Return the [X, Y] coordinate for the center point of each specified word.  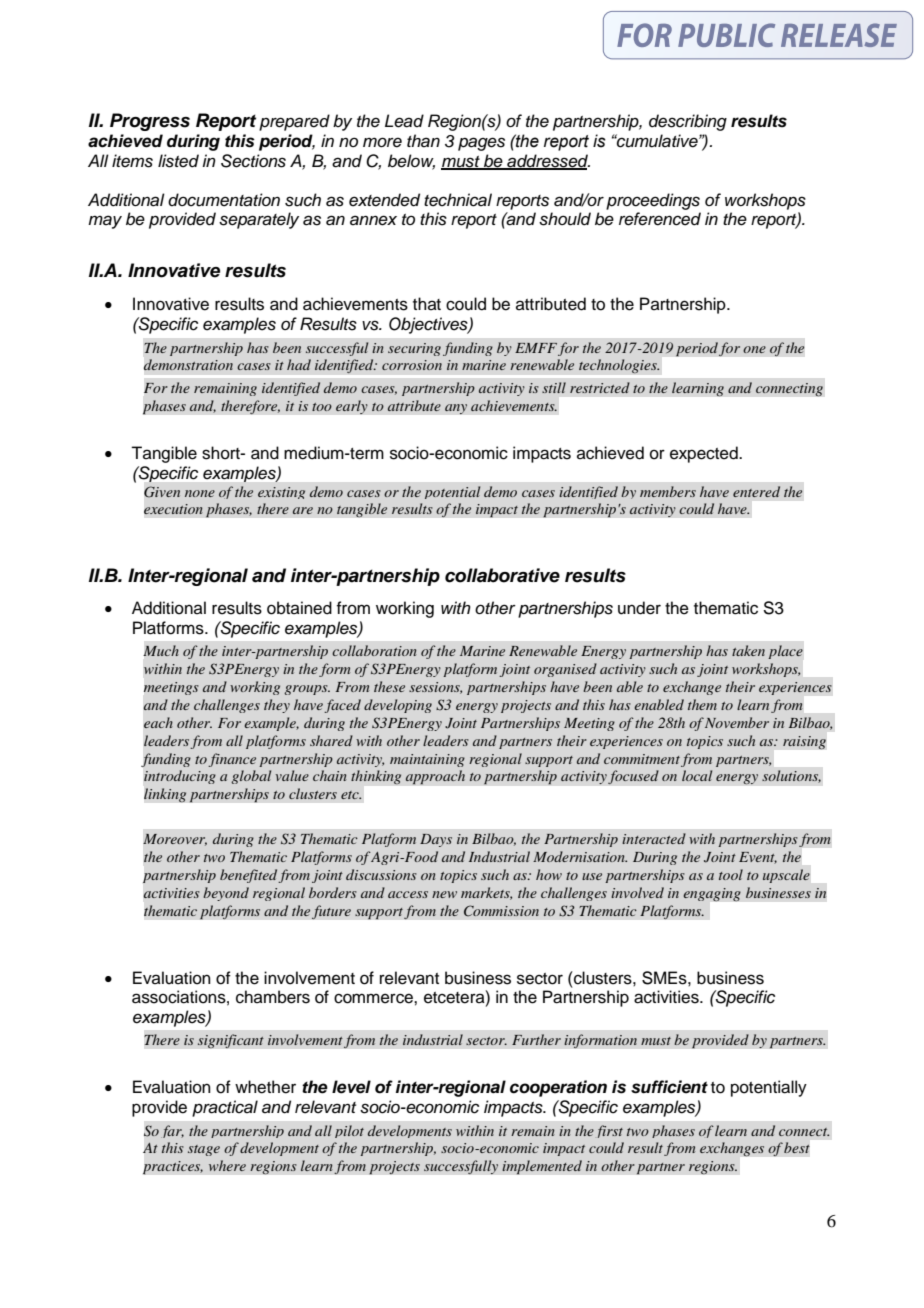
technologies [619, 366]
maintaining [427, 760]
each [158, 722]
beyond [226, 894]
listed [178, 161]
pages [481, 144]
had [299, 364]
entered [756, 491]
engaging [712, 894]
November [737, 722]
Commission [501, 911]
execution [173, 509]
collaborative [502, 575]
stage [204, 1150]
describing [688, 122]
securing [414, 349]
